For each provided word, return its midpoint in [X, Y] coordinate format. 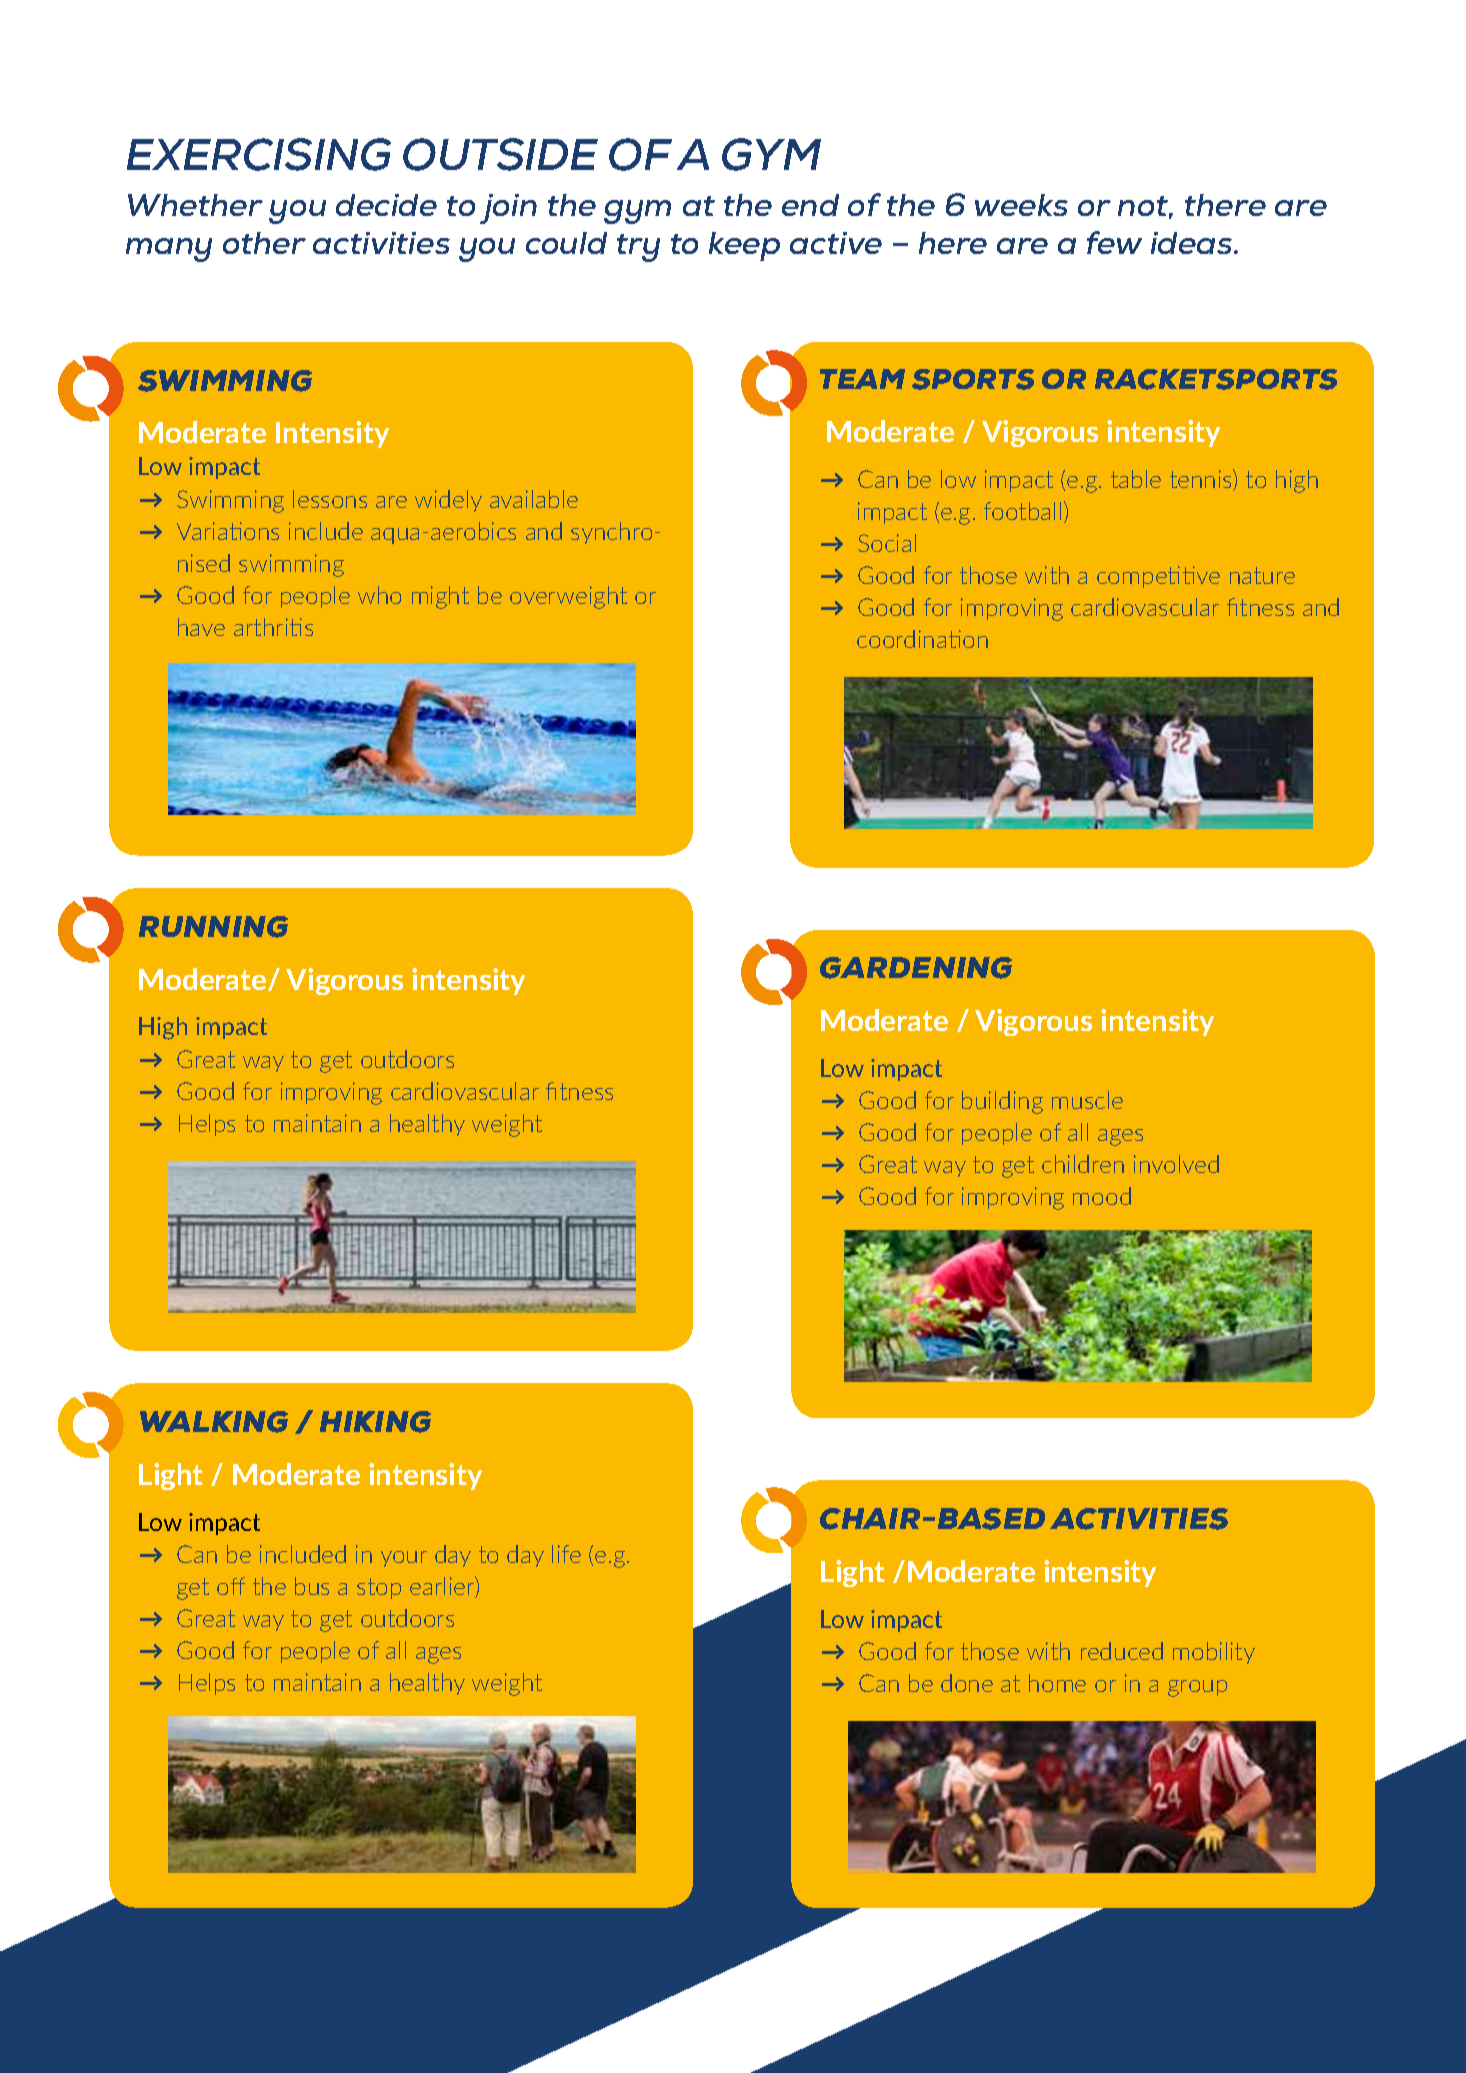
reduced [1122, 1651]
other [264, 243]
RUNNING [213, 927]
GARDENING [916, 968]
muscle [1087, 1100]
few [1114, 242]
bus [312, 1586]
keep [744, 246]
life [566, 1554]
